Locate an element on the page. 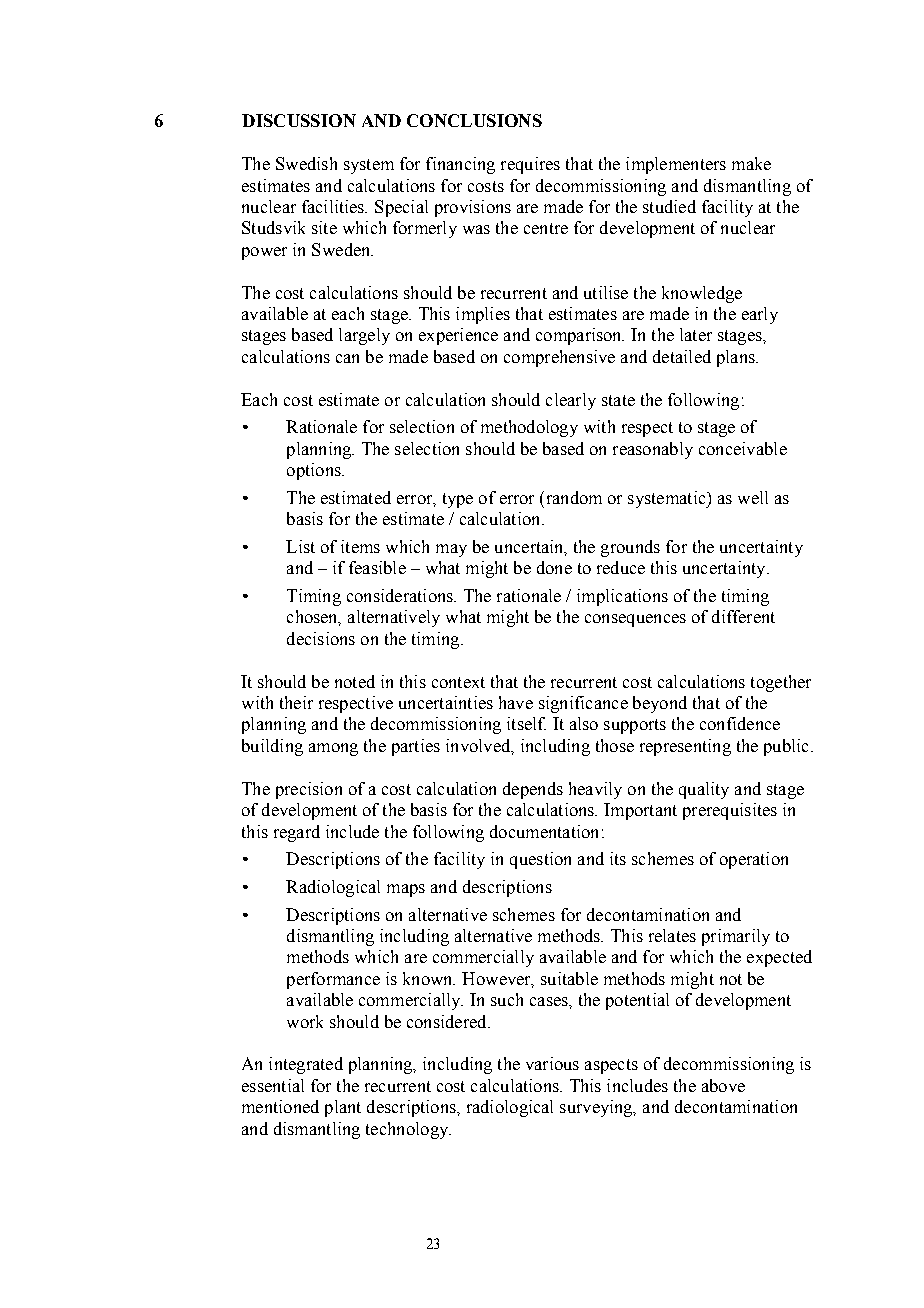 Image resolution: width=924 pixels, height=1308 pixels. various is located at coordinates (552, 1063).
